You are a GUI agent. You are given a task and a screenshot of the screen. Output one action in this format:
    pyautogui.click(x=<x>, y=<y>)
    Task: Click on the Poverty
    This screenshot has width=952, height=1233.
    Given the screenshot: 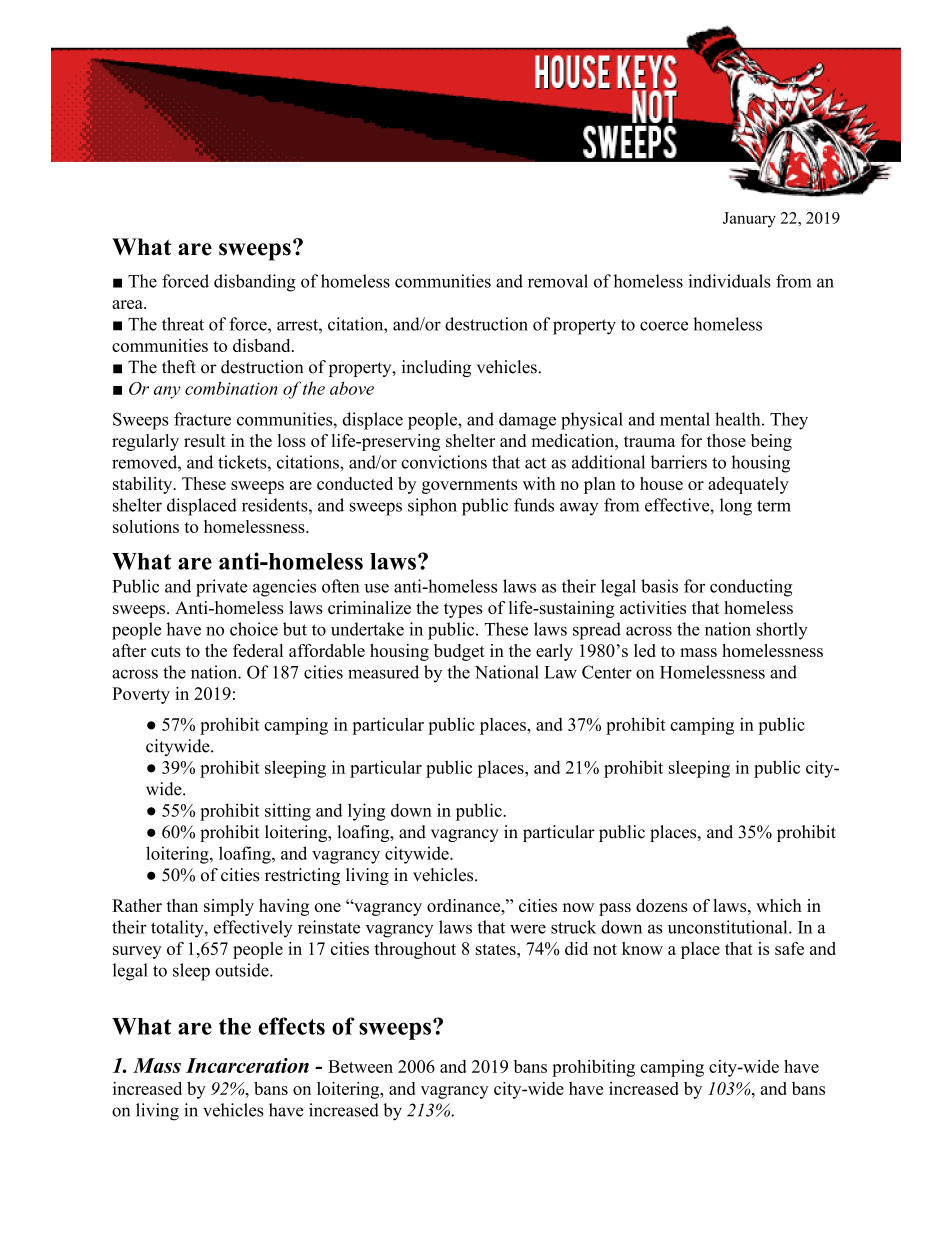 What is the action you would take?
    pyautogui.click(x=141, y=695)
